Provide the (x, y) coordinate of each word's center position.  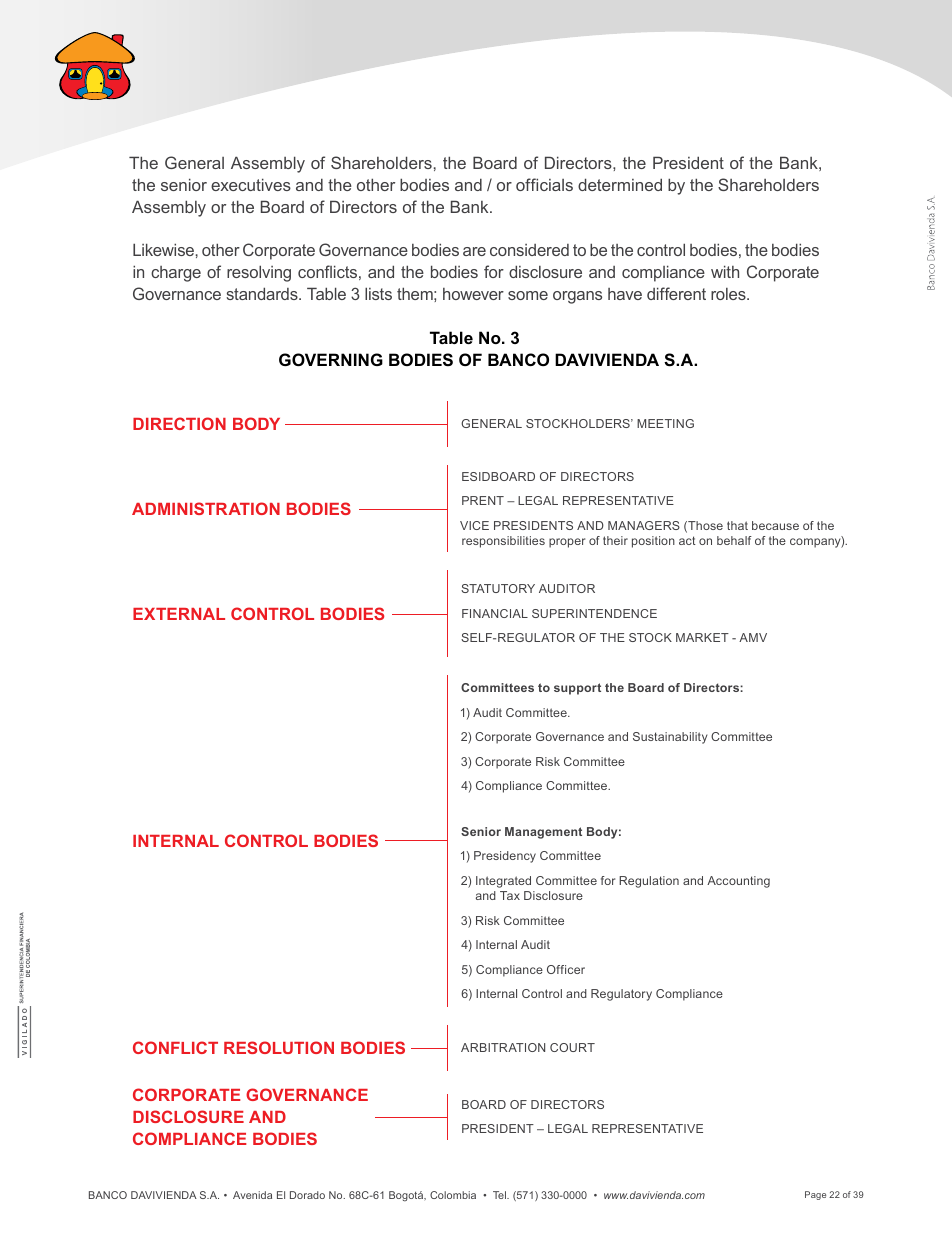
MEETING (665, 423)
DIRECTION (179, 423)
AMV (753, 637)
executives (251, 184)
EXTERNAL (179, 614)
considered (529, 250)
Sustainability (670, 738)
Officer (566, 969)
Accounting (738, 882)
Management (543, 833)
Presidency (505, 857)
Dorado (307, 1195)
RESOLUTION (279, 1047)
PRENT (483, 500)
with (725, 271)
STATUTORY (498, 588)
